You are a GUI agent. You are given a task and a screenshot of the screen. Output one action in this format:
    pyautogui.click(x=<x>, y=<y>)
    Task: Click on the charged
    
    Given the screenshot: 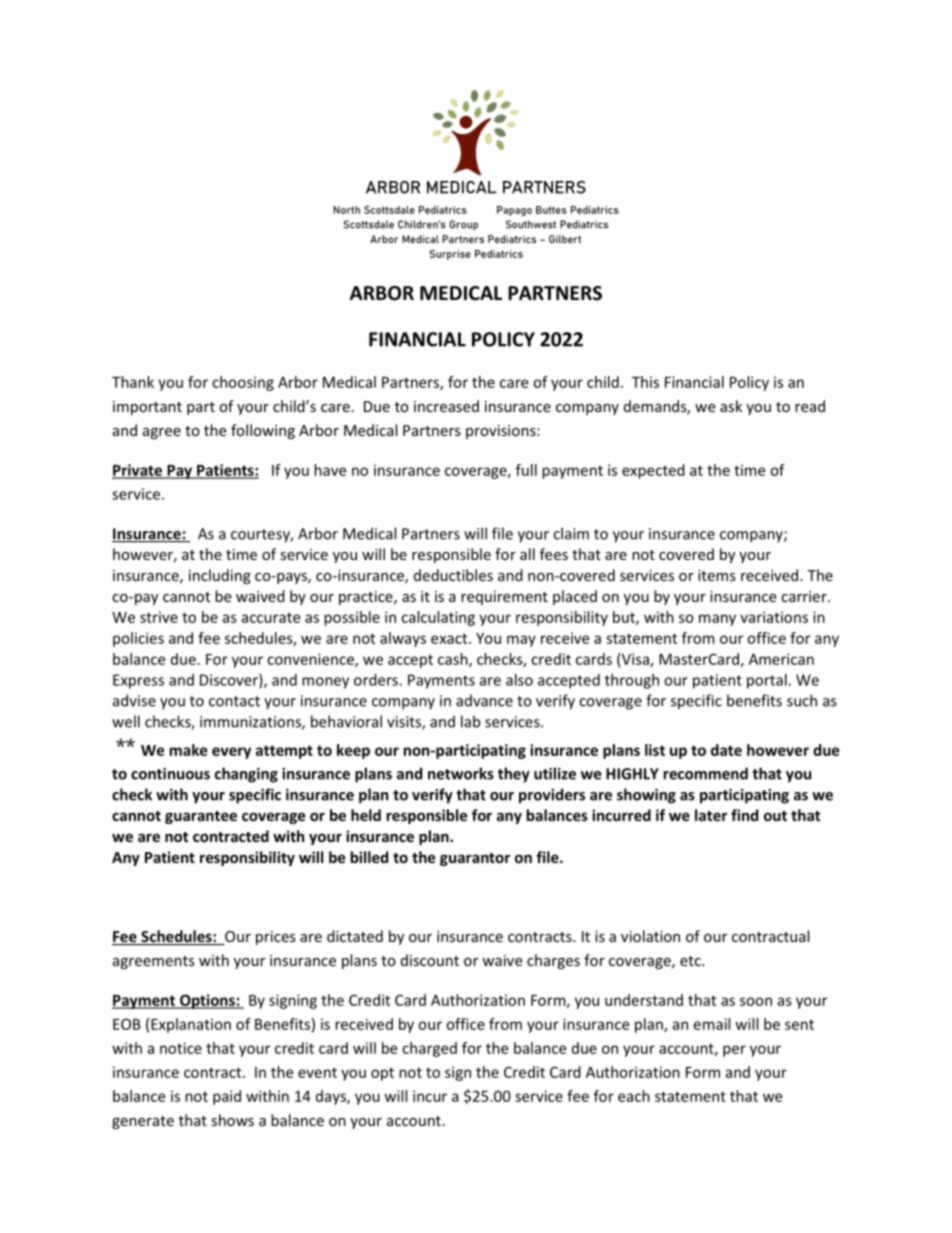 What is the action you would take?
    pyautogui.click(x=429, y=1049)
